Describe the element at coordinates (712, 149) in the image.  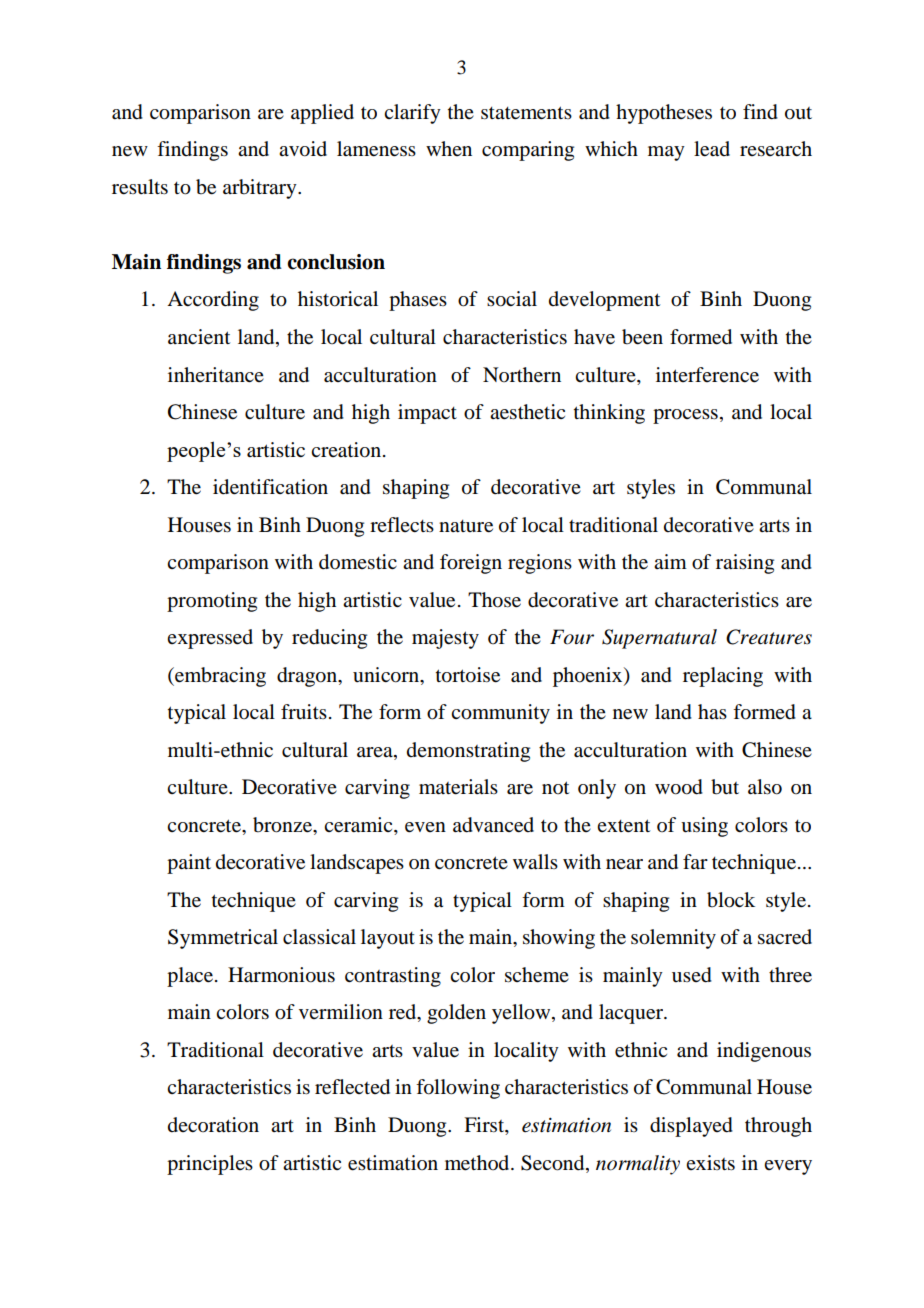
I see `lead` at that location.
